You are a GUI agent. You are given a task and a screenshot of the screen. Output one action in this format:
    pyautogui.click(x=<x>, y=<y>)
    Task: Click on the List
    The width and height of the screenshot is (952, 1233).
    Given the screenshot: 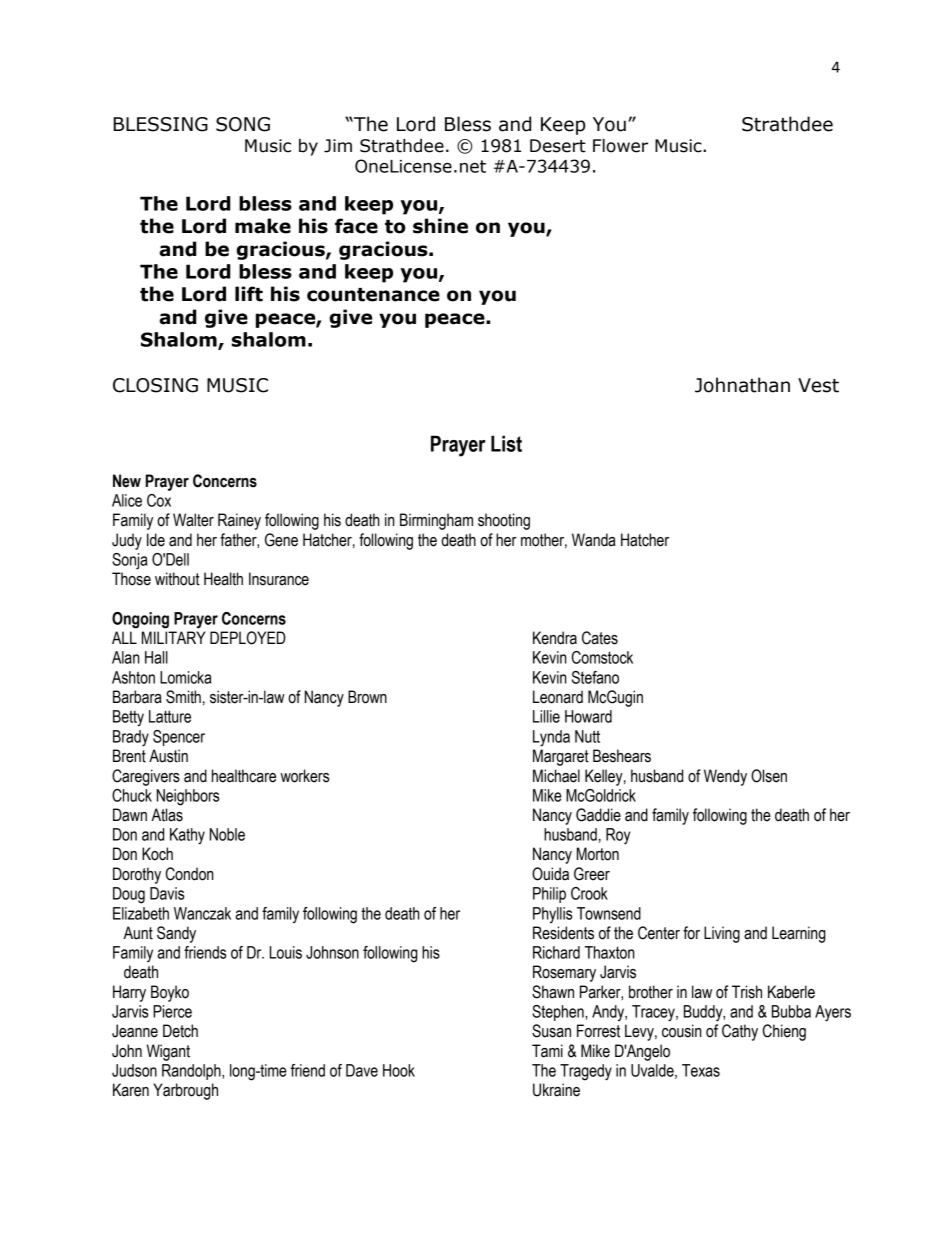 What is the action you would take?
    pyautogui.click(x=506, y=443)
